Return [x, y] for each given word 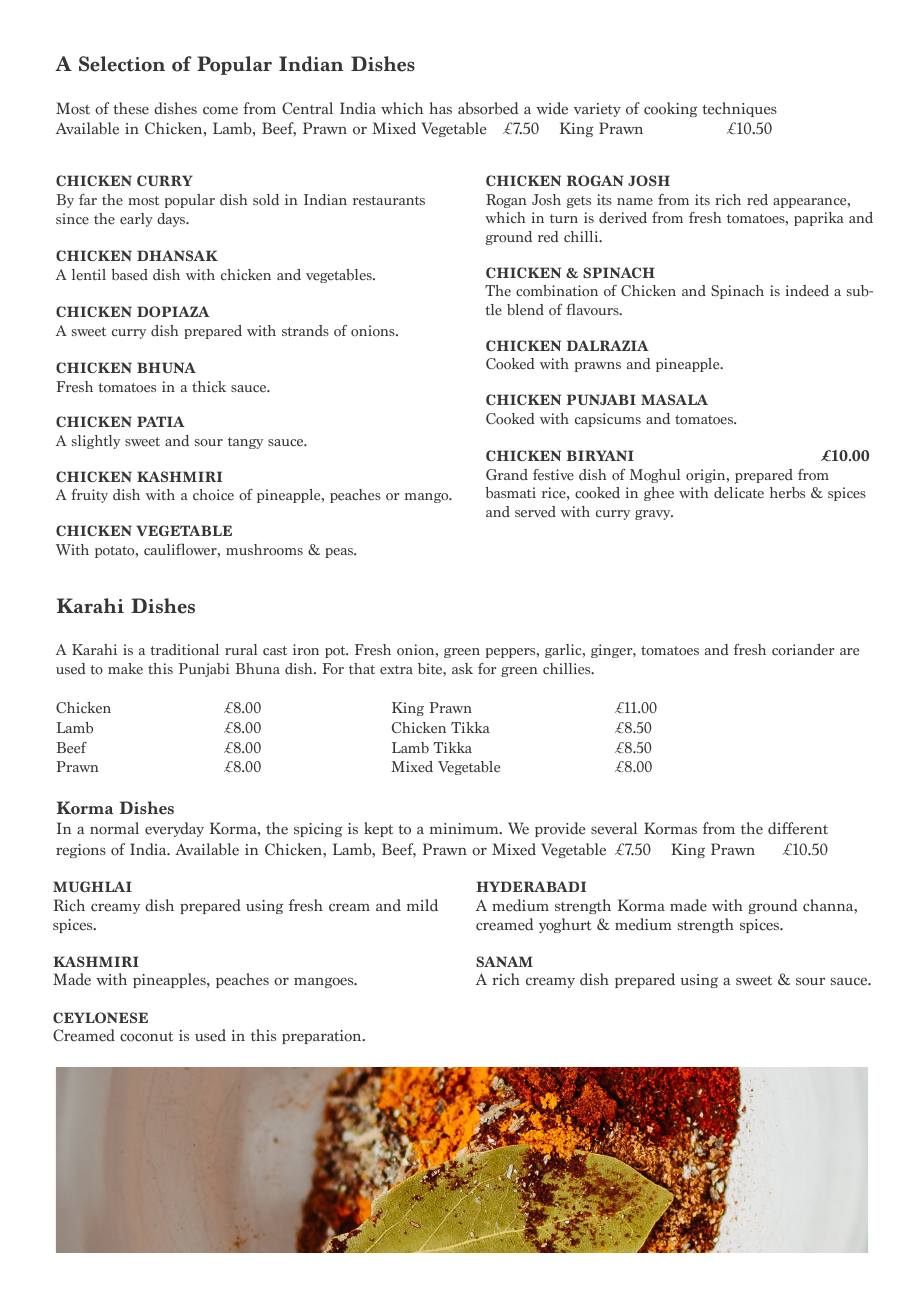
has [441, 108]
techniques [739, 109]
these [131, 108]
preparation [323, 1037]
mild [422, 905]
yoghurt [565, 925]
